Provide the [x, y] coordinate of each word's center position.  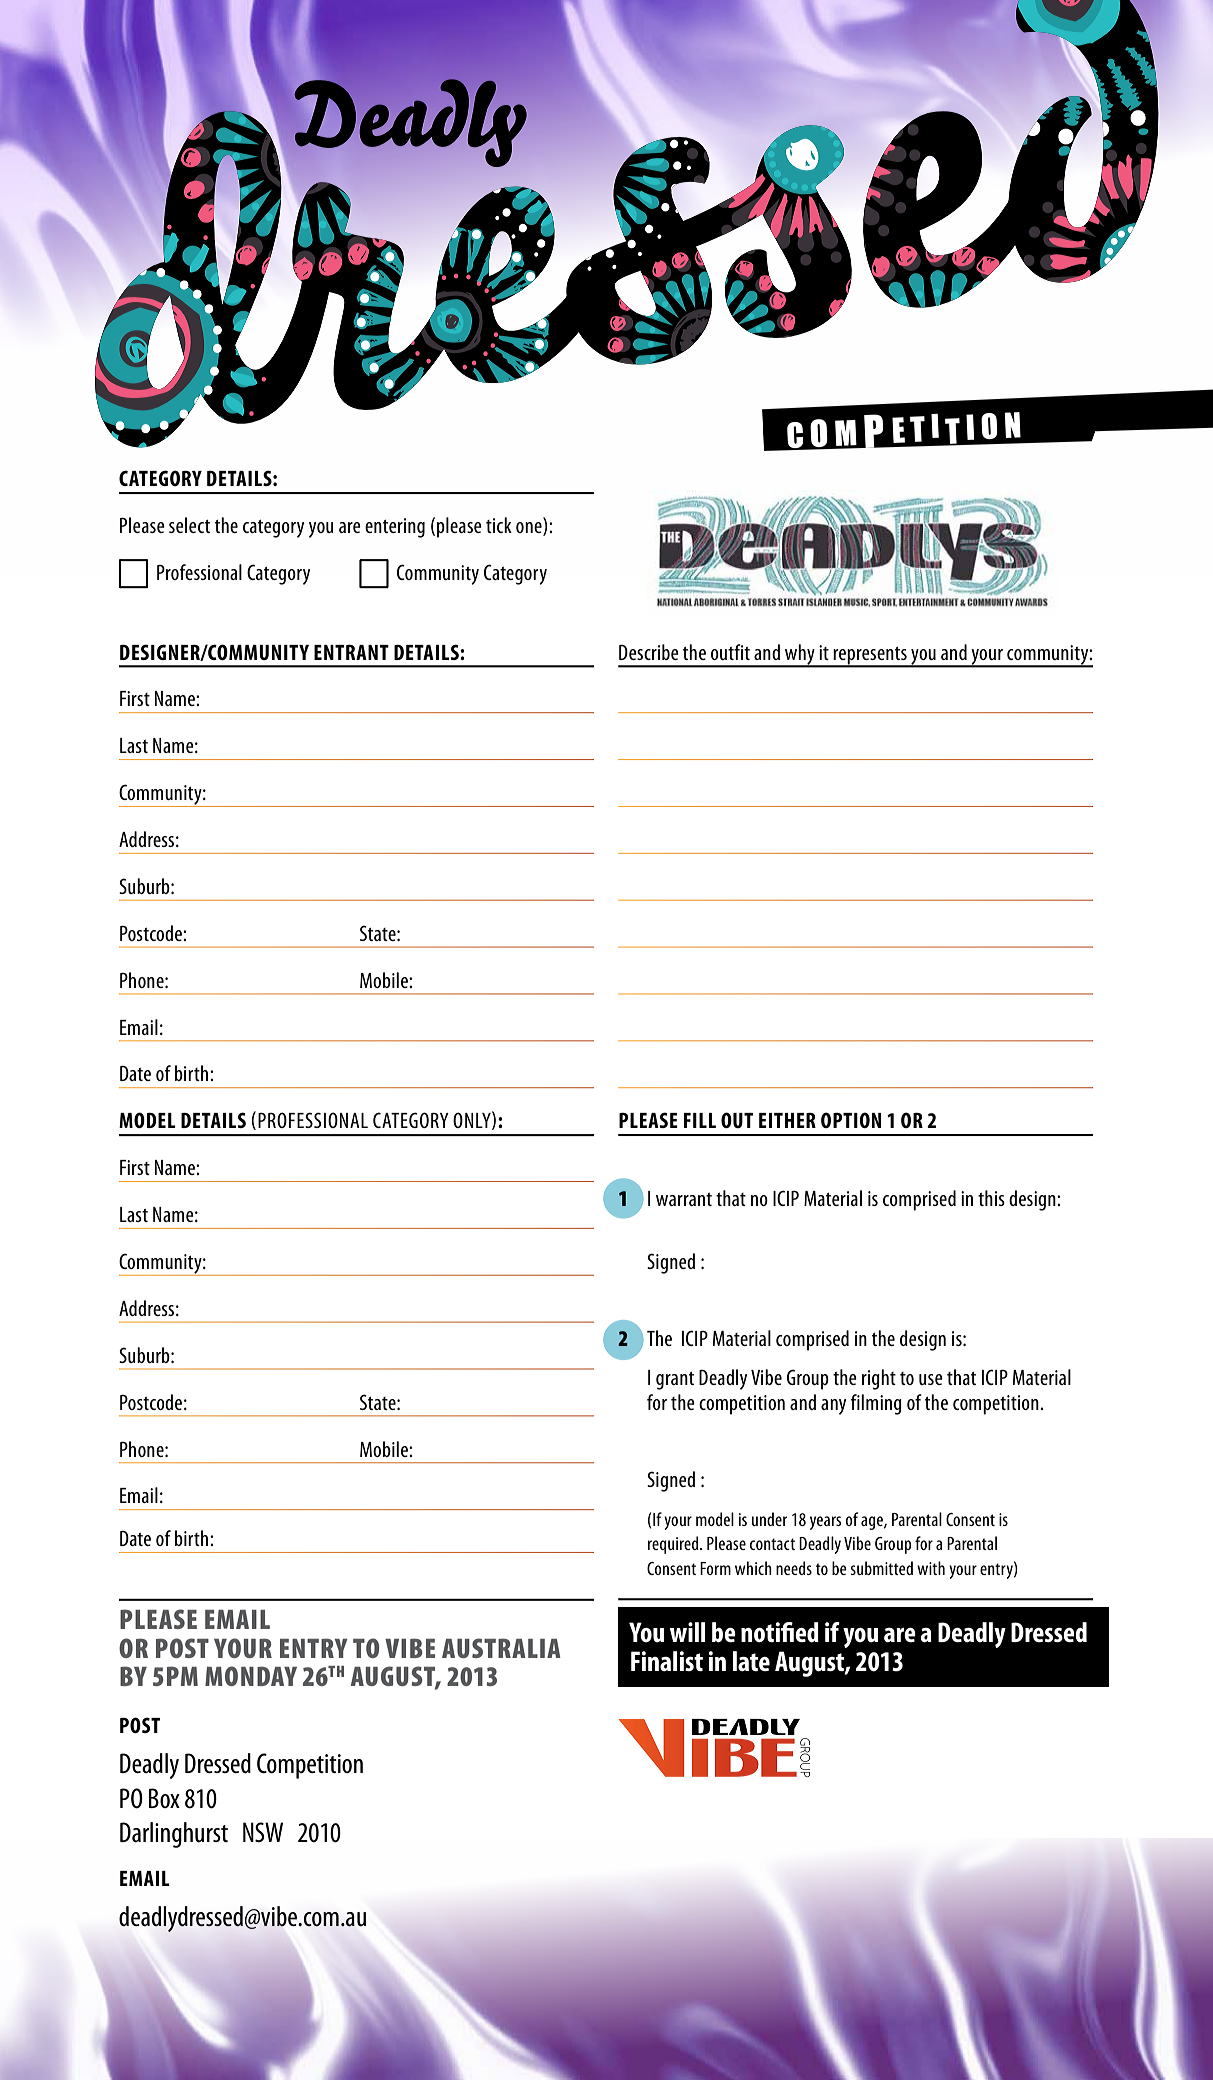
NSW [263, 1832]
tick [499, 525]
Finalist [667, 1661]
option [851, 1120]
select [189, 525]
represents [870, 656]
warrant [684, 1199]
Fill [700, 1120]
